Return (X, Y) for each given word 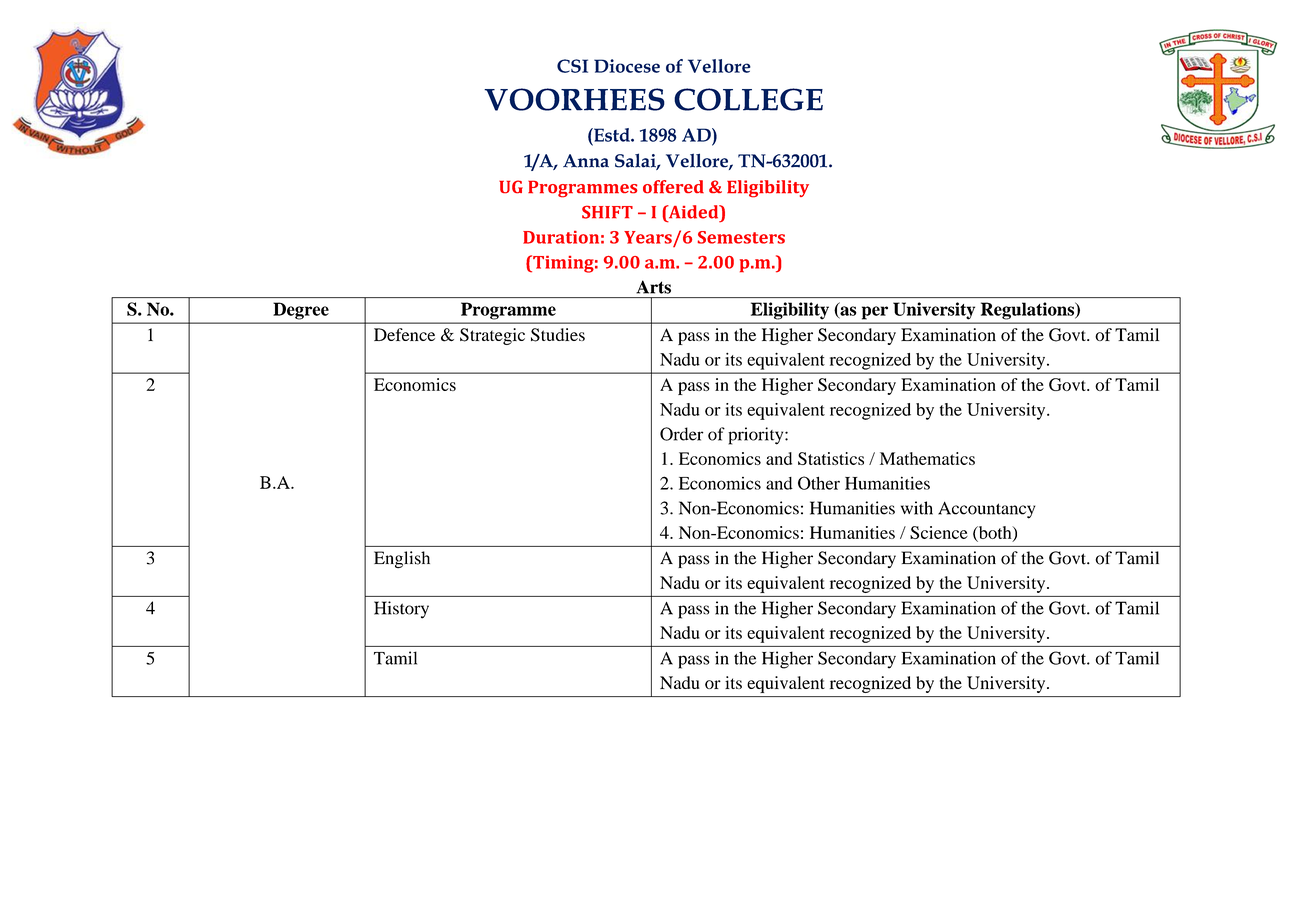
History (401, 610)
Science (939, 532)
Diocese (627, 66)
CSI (572, 66)
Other (819, 483)
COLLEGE (748, 99)
